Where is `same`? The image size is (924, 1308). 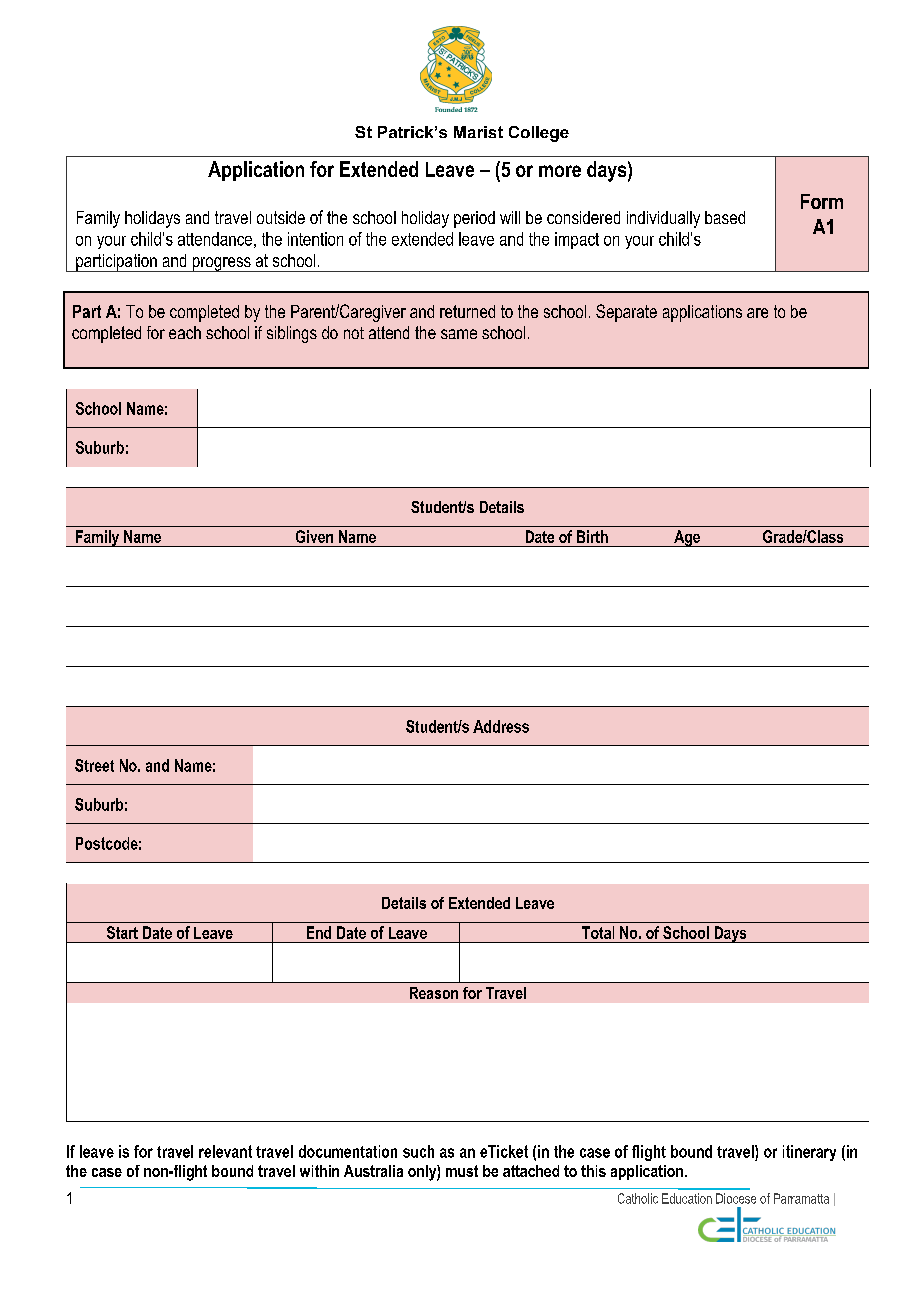 same is located at coordinates (459, 334).
